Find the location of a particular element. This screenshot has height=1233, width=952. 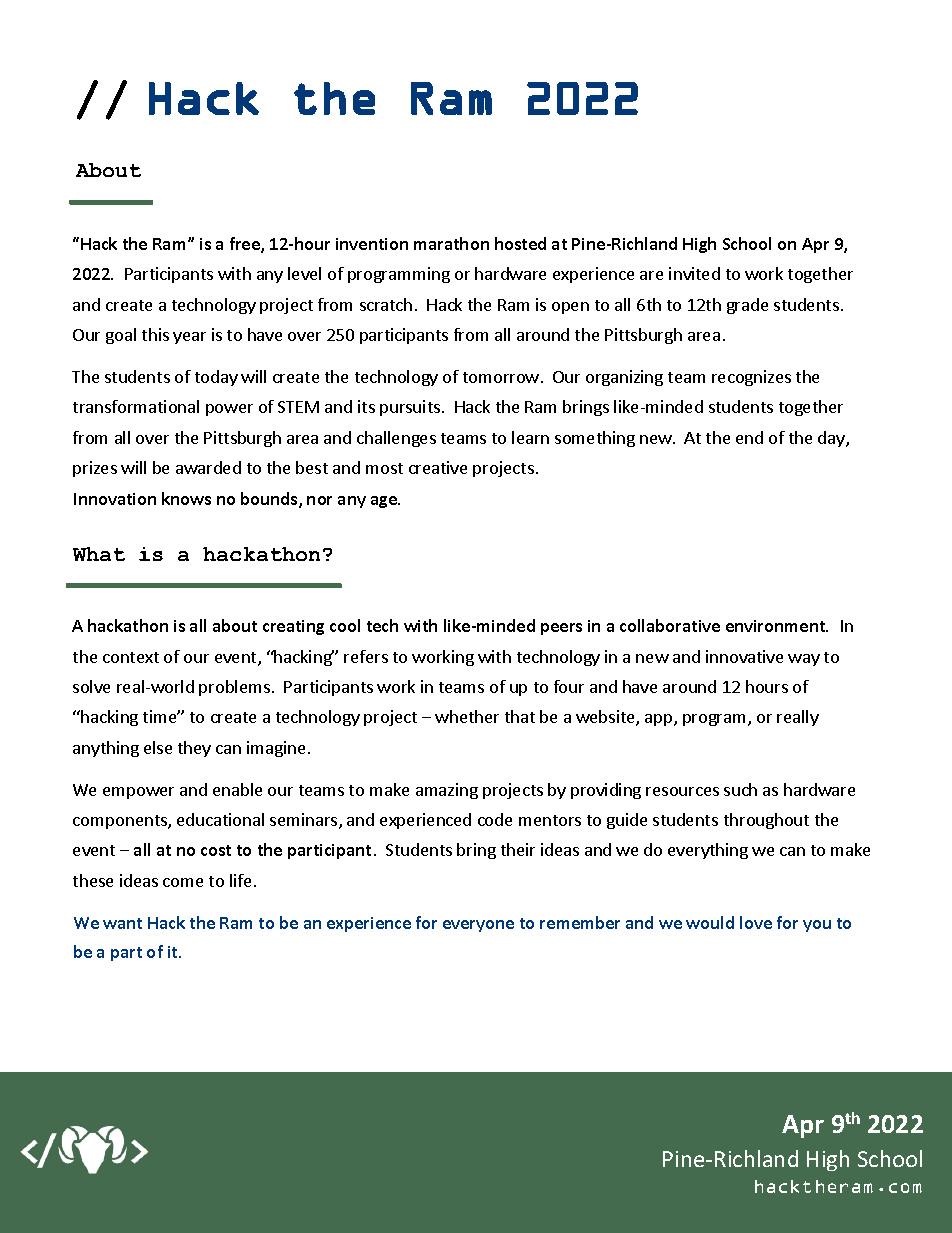

come is located at coordinates (183, 882).
